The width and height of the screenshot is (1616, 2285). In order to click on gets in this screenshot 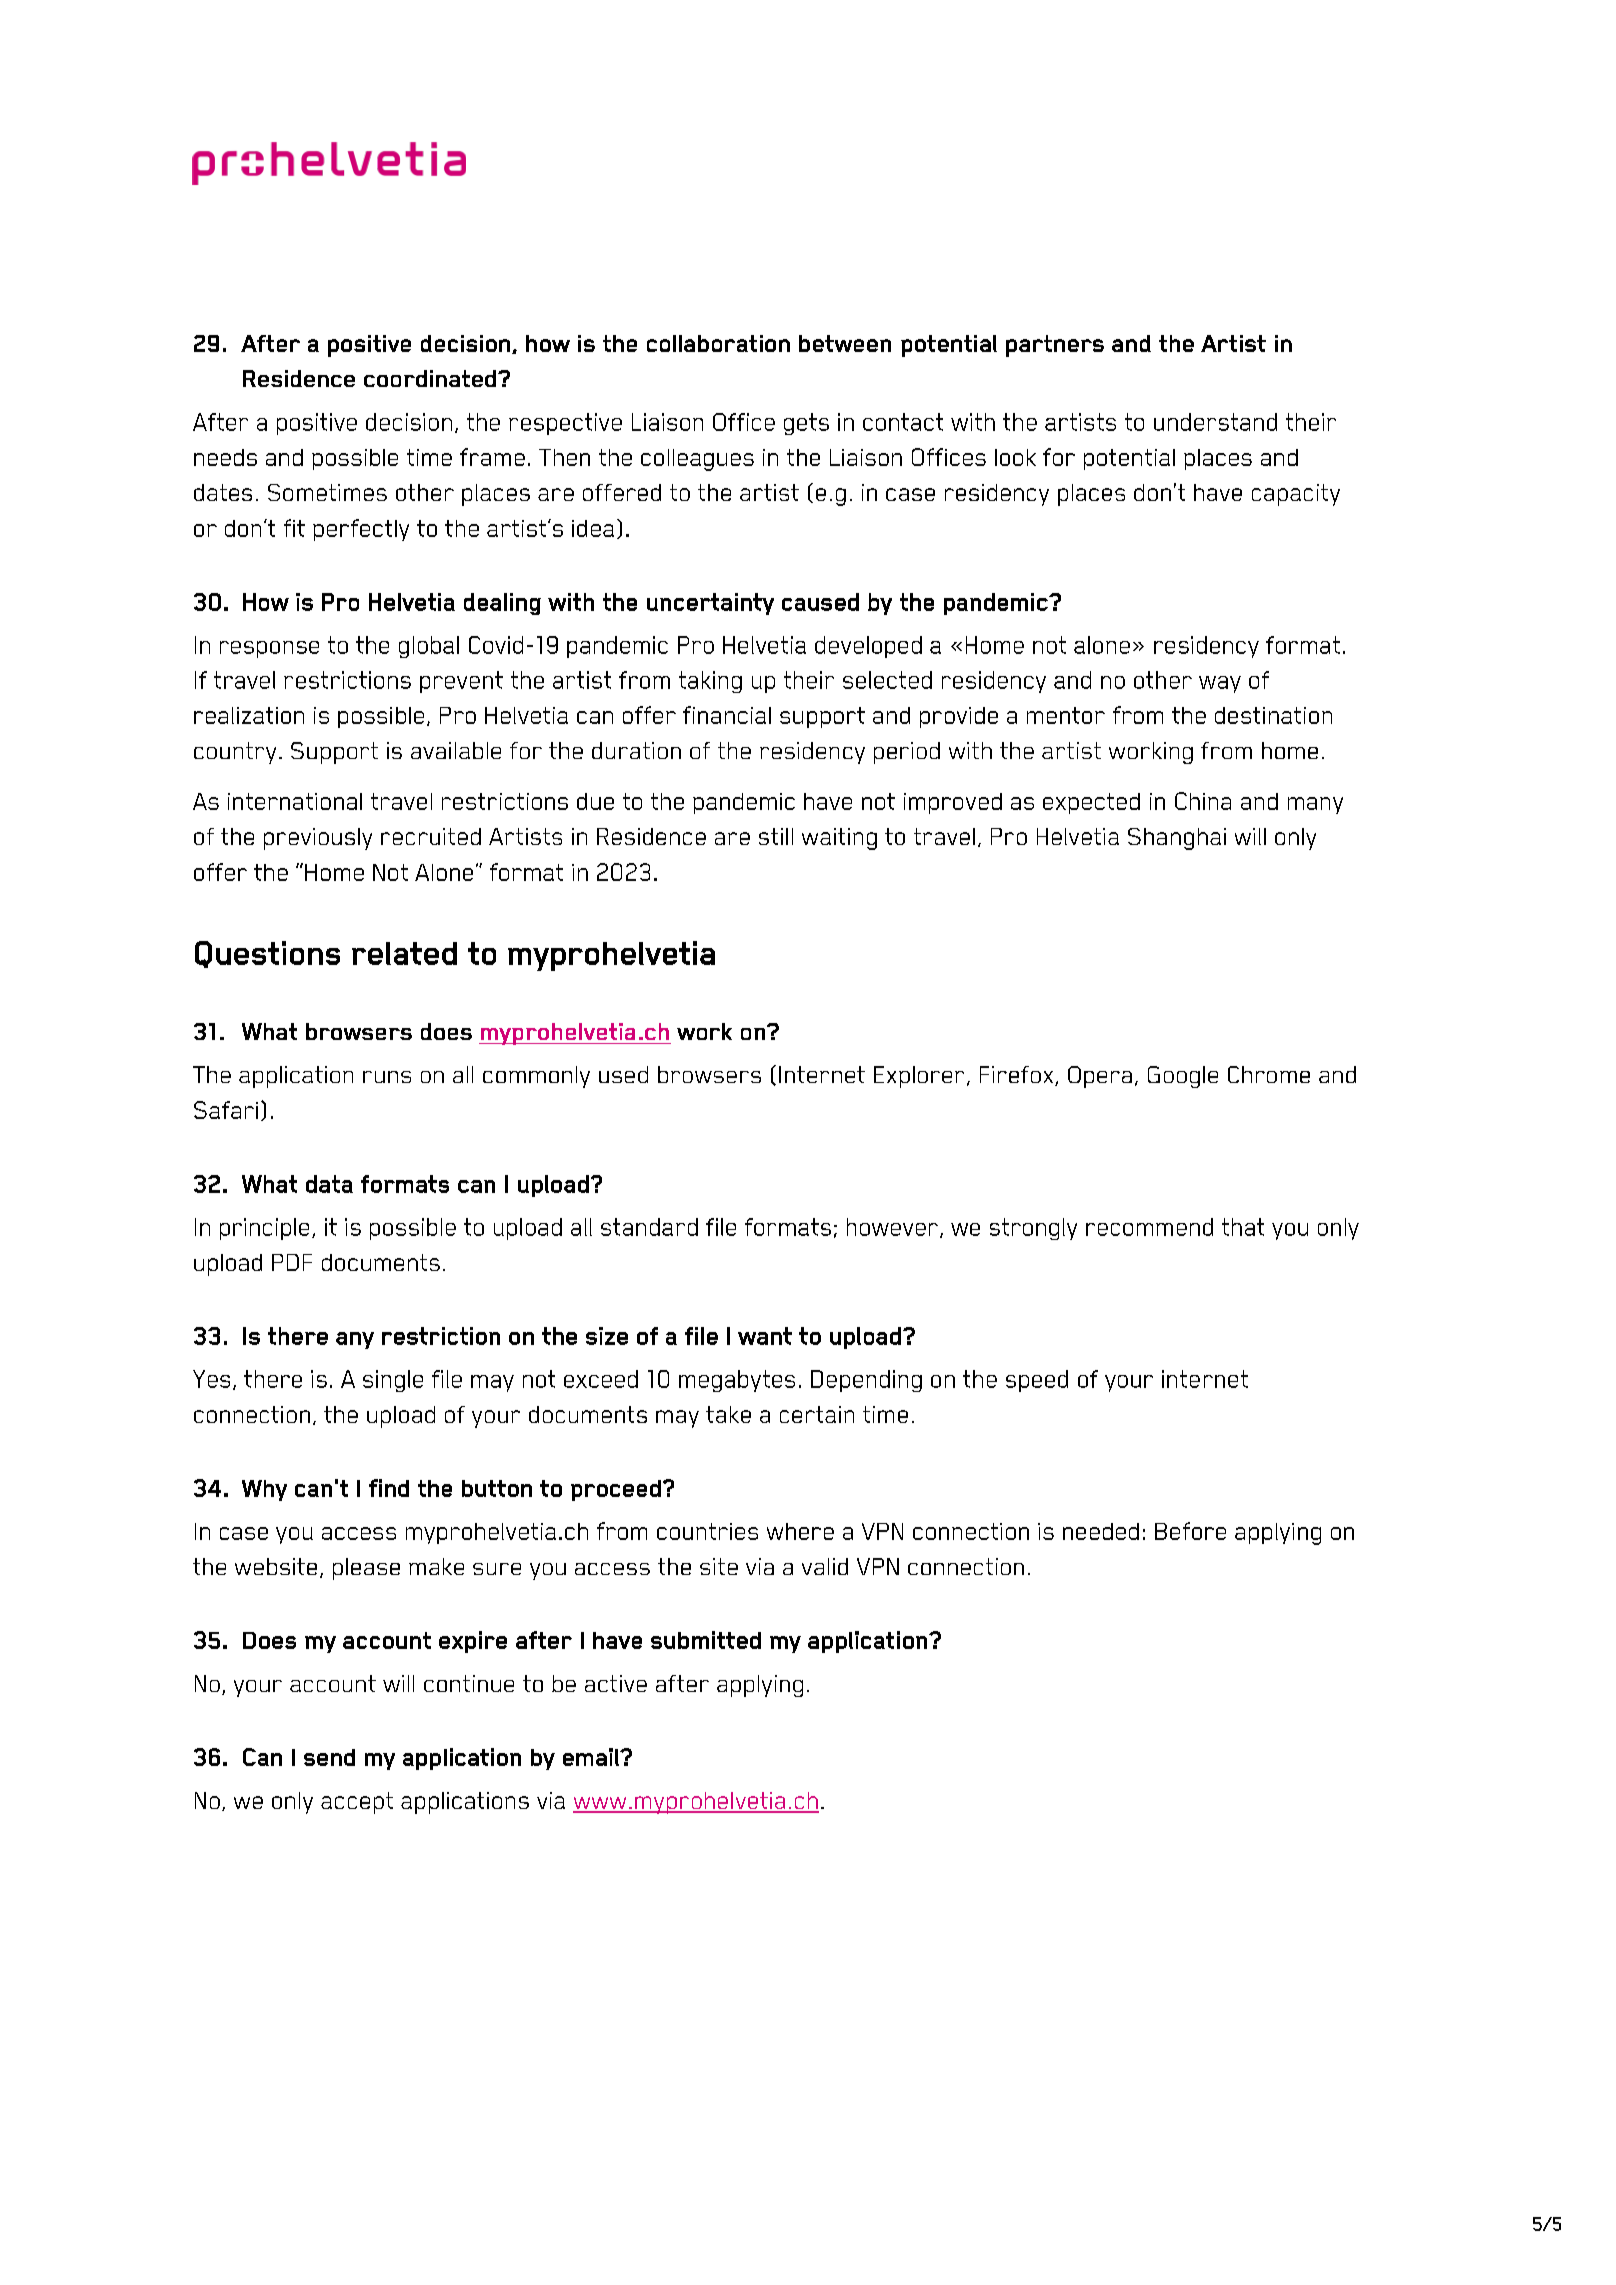, I will do `click(806, 424)`.
